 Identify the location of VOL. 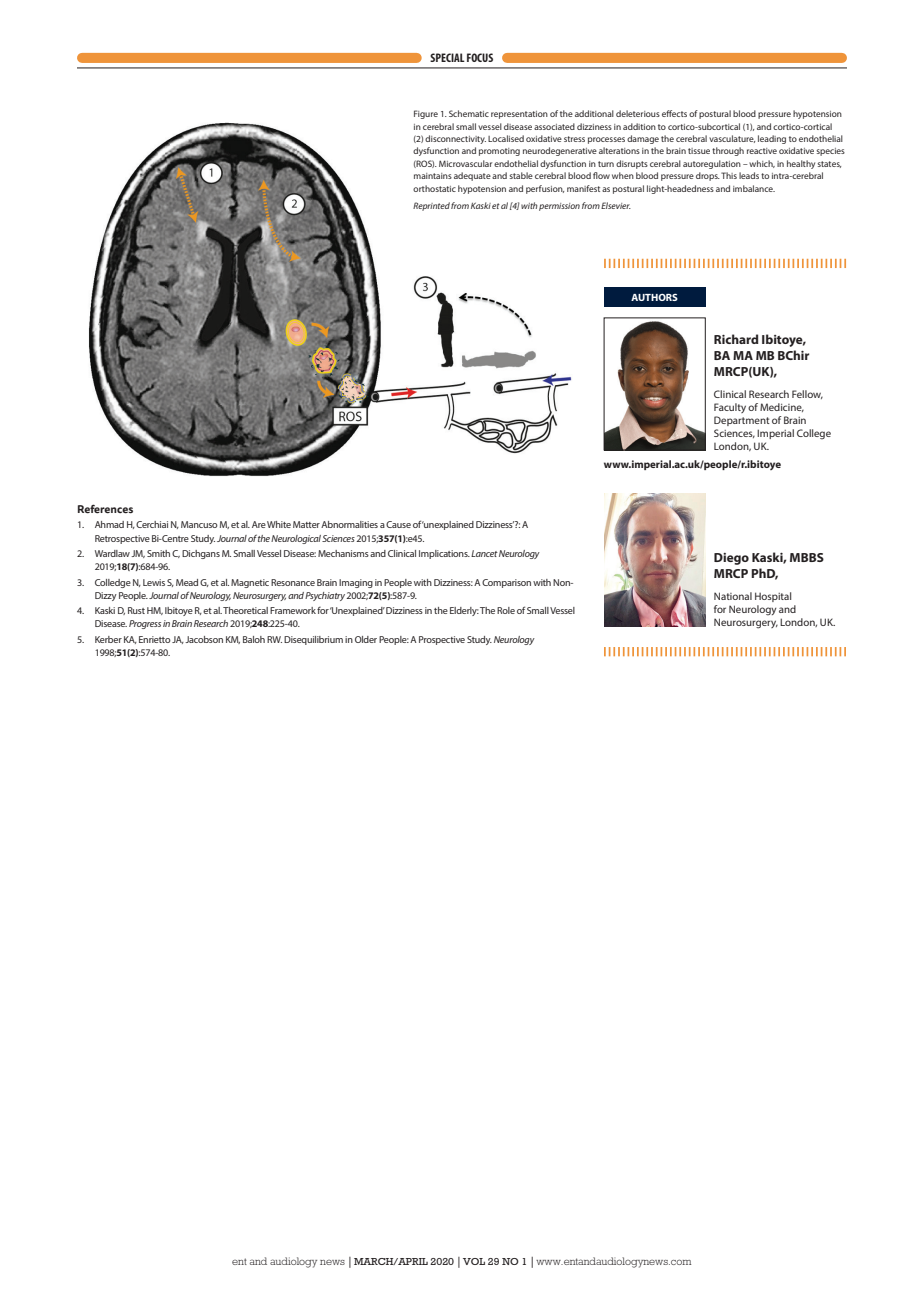
(474, 1261).
